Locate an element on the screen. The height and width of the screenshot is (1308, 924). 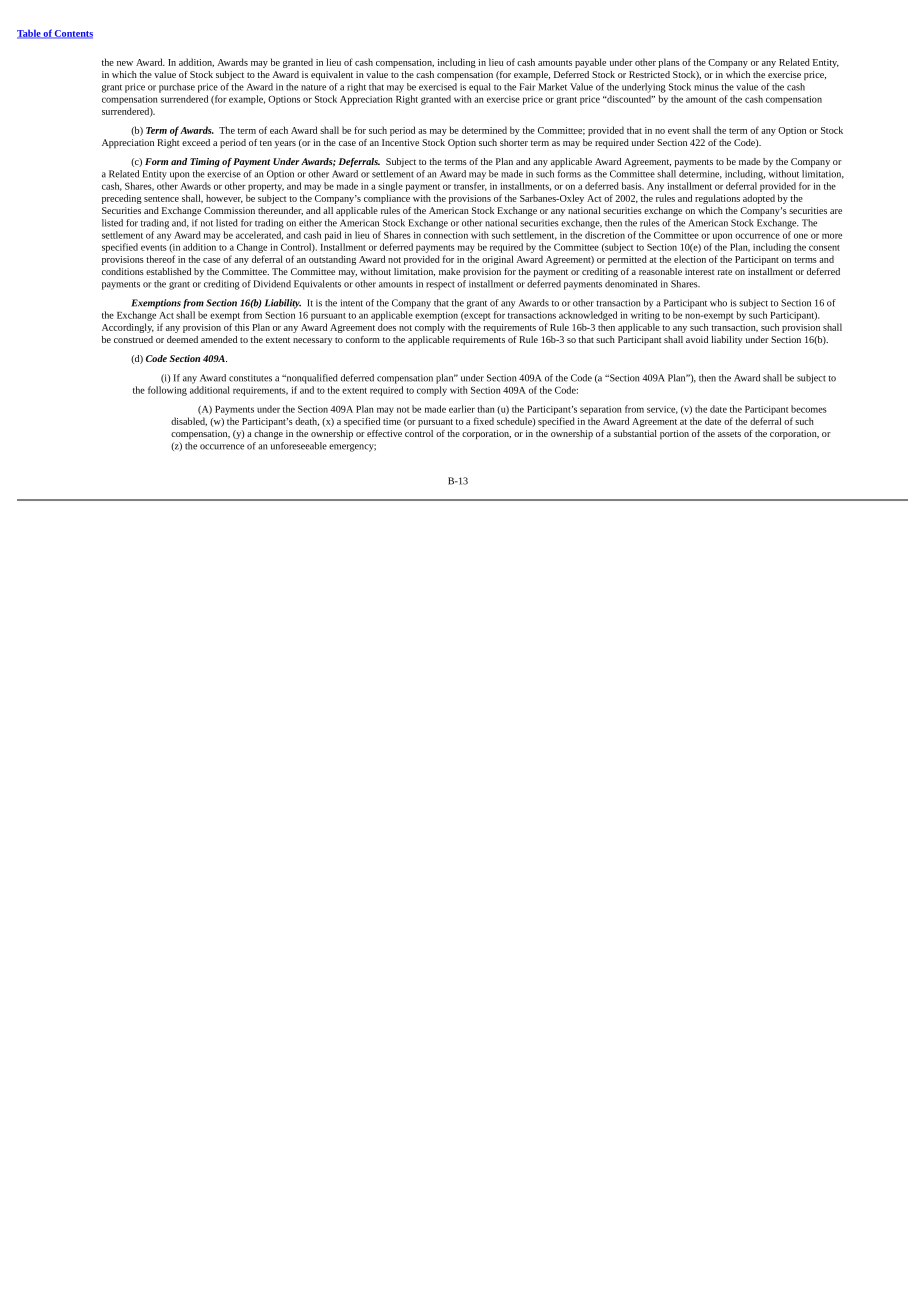
original is located at coordinates (497, 260).
